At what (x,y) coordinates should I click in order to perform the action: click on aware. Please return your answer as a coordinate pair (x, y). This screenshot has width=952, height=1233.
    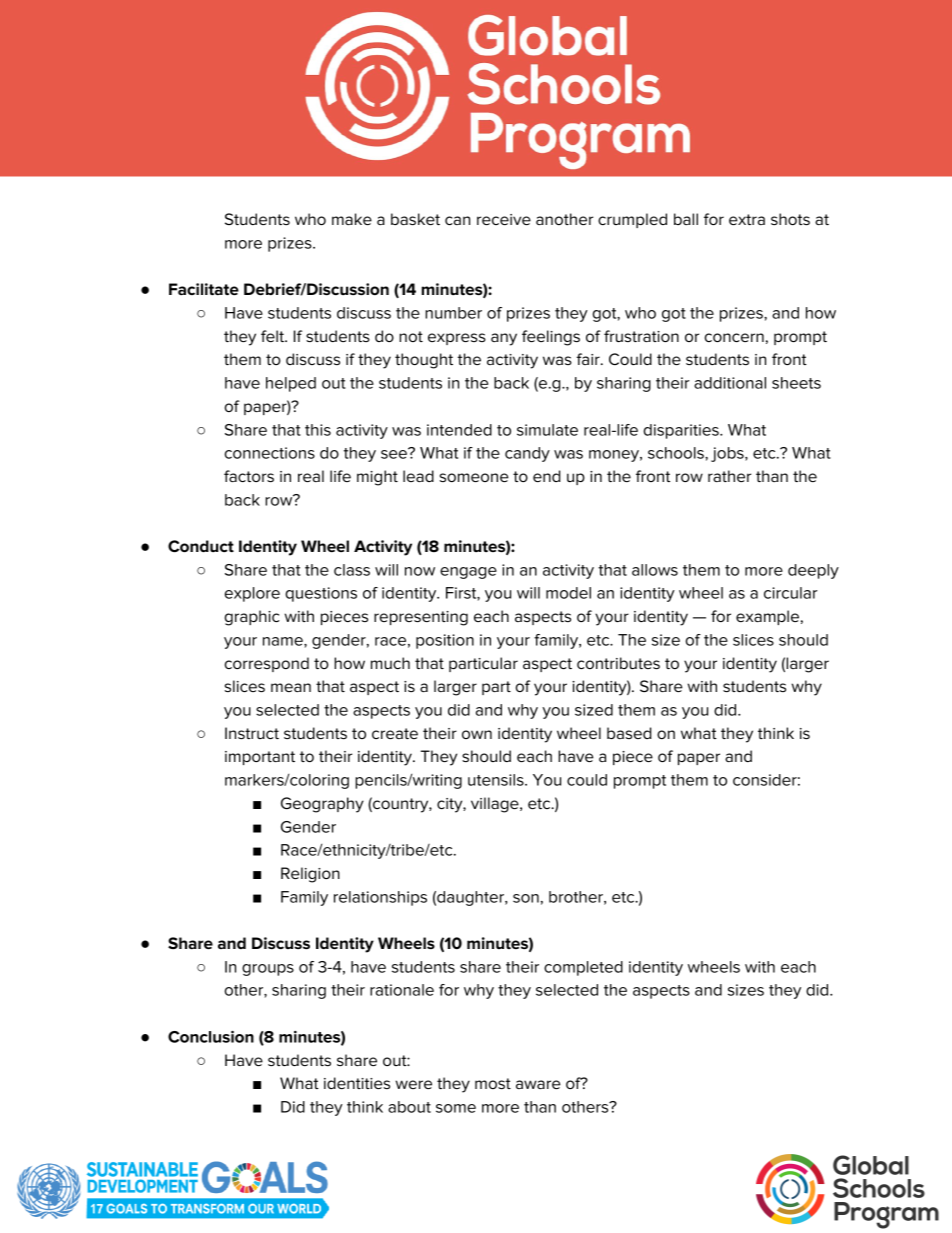
    Looking at the image, I should click on (538, 1084).
